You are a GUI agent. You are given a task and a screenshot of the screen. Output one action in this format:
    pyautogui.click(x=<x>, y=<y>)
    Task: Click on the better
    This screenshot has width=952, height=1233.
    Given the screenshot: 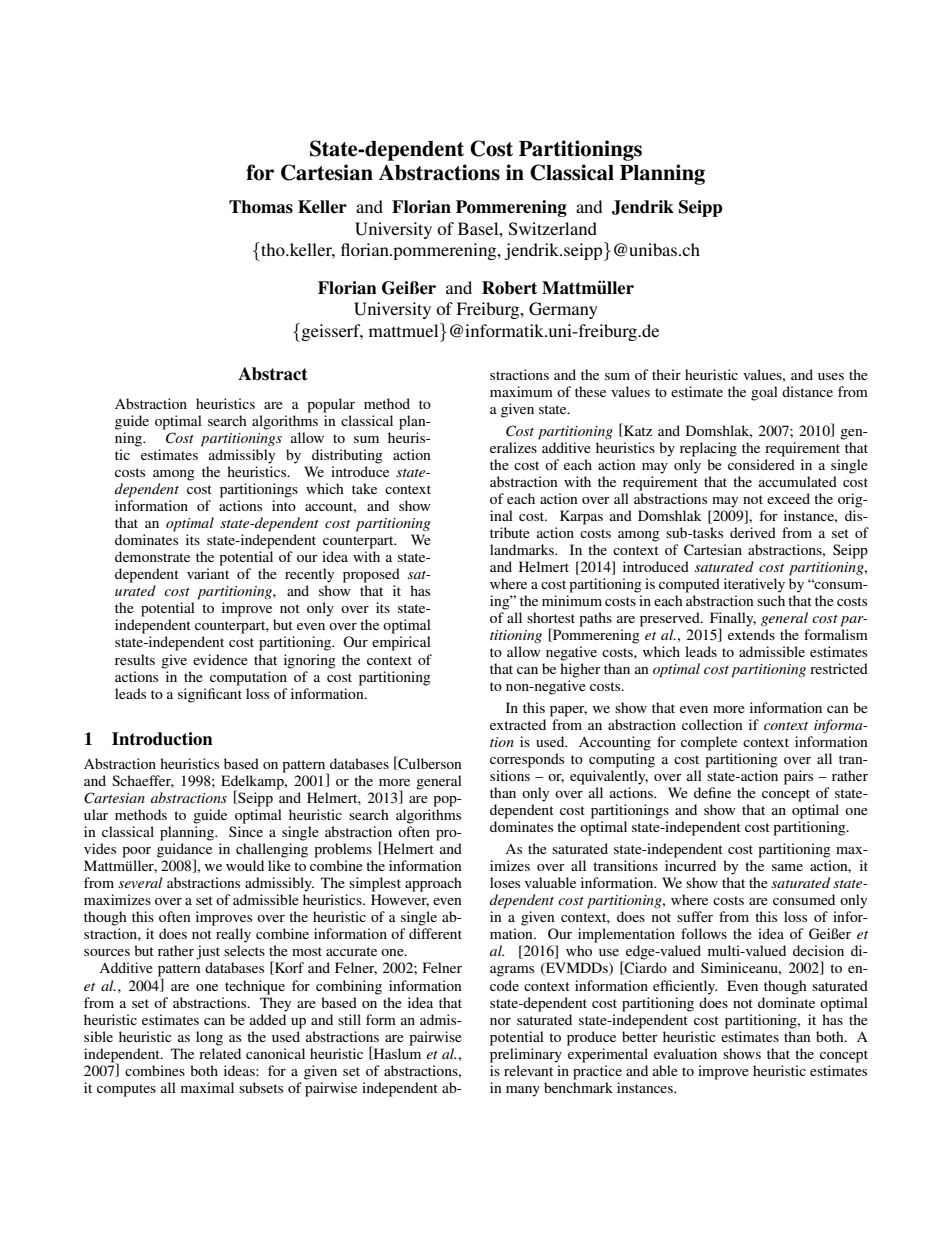 What is the action you would take?
    pyautogui.click(x=640, y=1036)
